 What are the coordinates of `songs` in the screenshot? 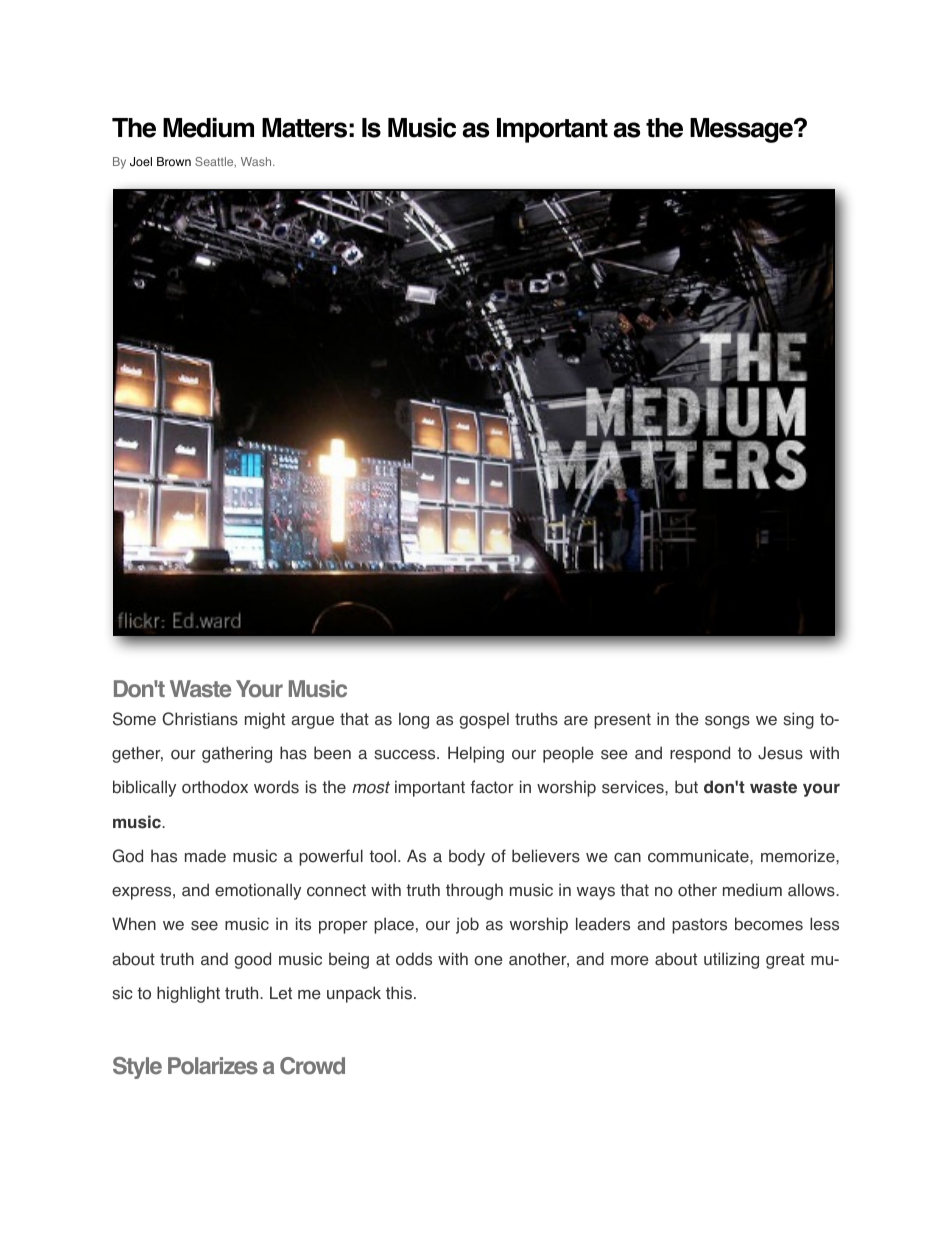 It's located at (727, 722).
